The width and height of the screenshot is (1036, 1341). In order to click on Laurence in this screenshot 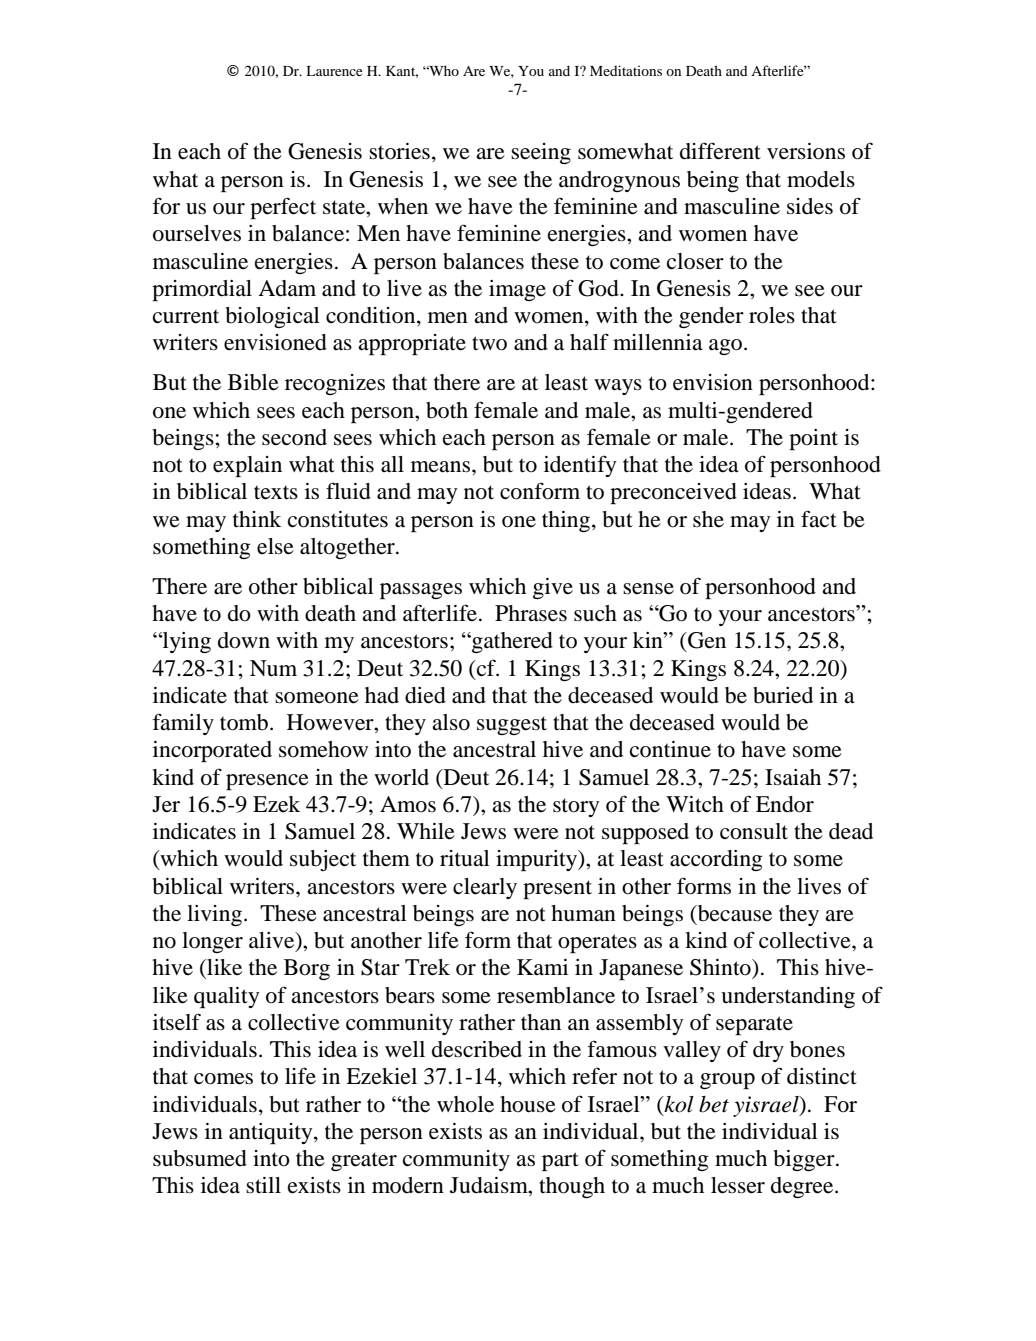, I will do `click(334, 71)`.
